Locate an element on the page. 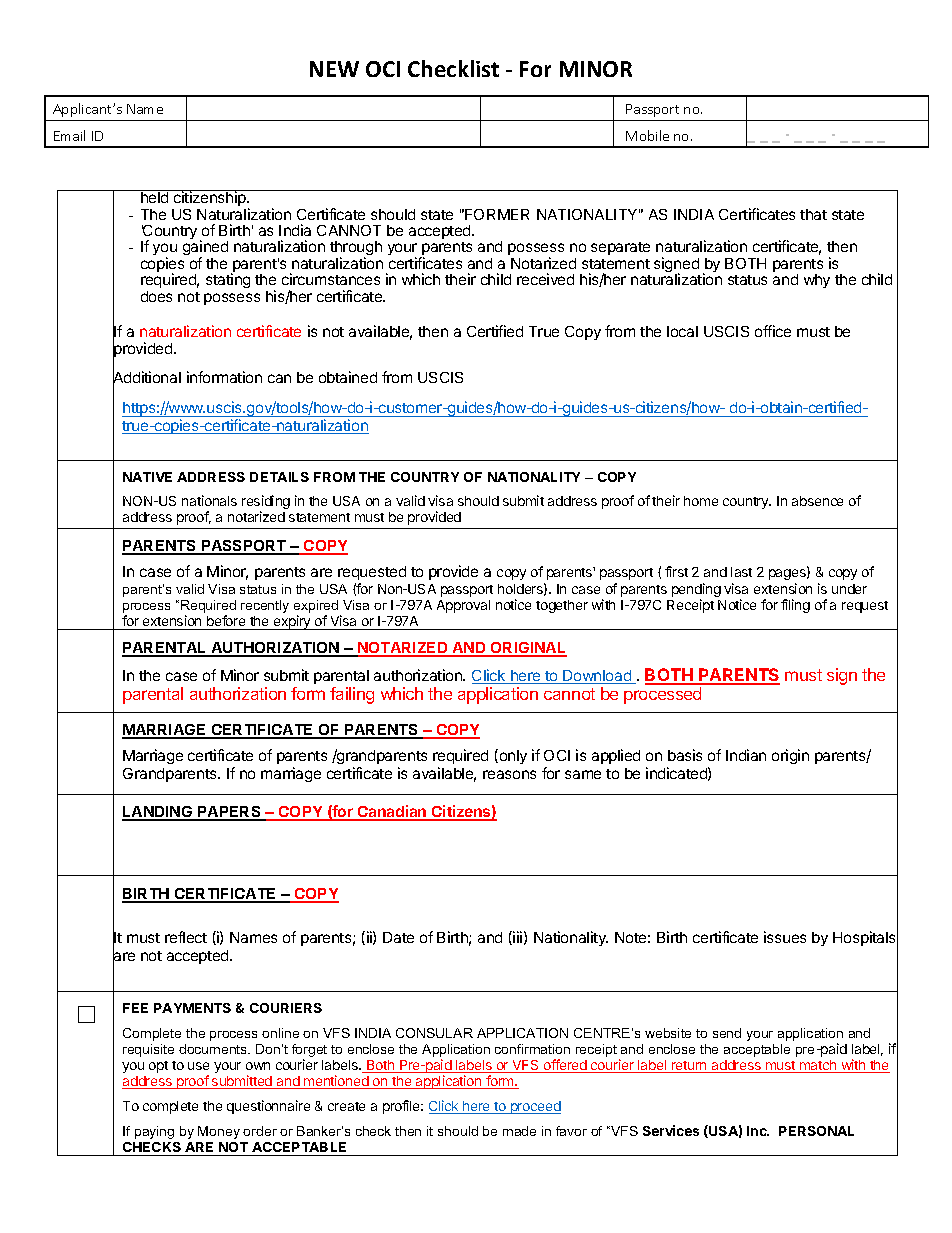 The image size is (952, 1233). Email is located at coordinates (69, 135).
